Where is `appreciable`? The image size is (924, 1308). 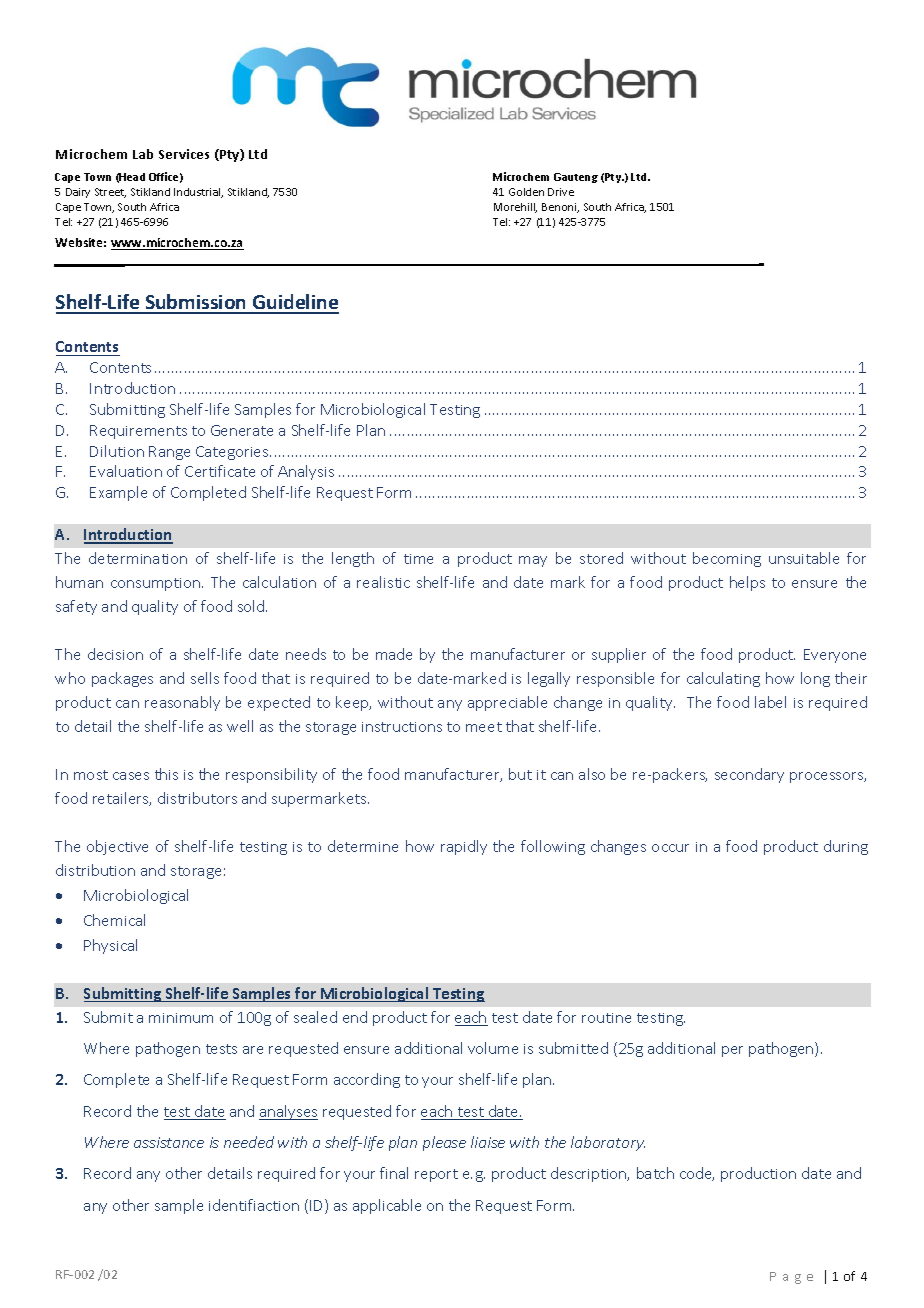
appreciable is located at coordinates (507, 703).
